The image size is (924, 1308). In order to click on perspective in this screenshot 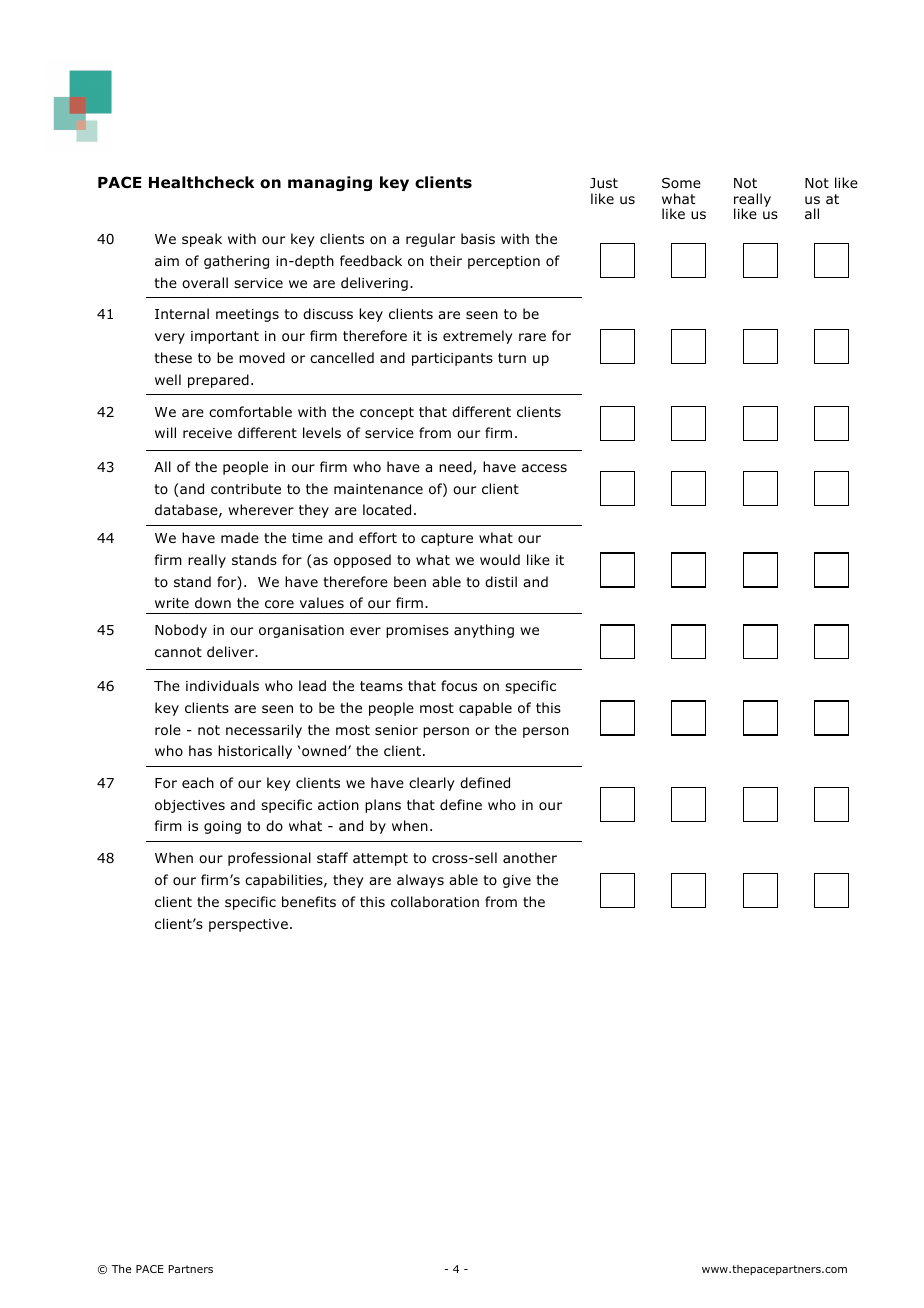, I will do `click(248, 925)`.
